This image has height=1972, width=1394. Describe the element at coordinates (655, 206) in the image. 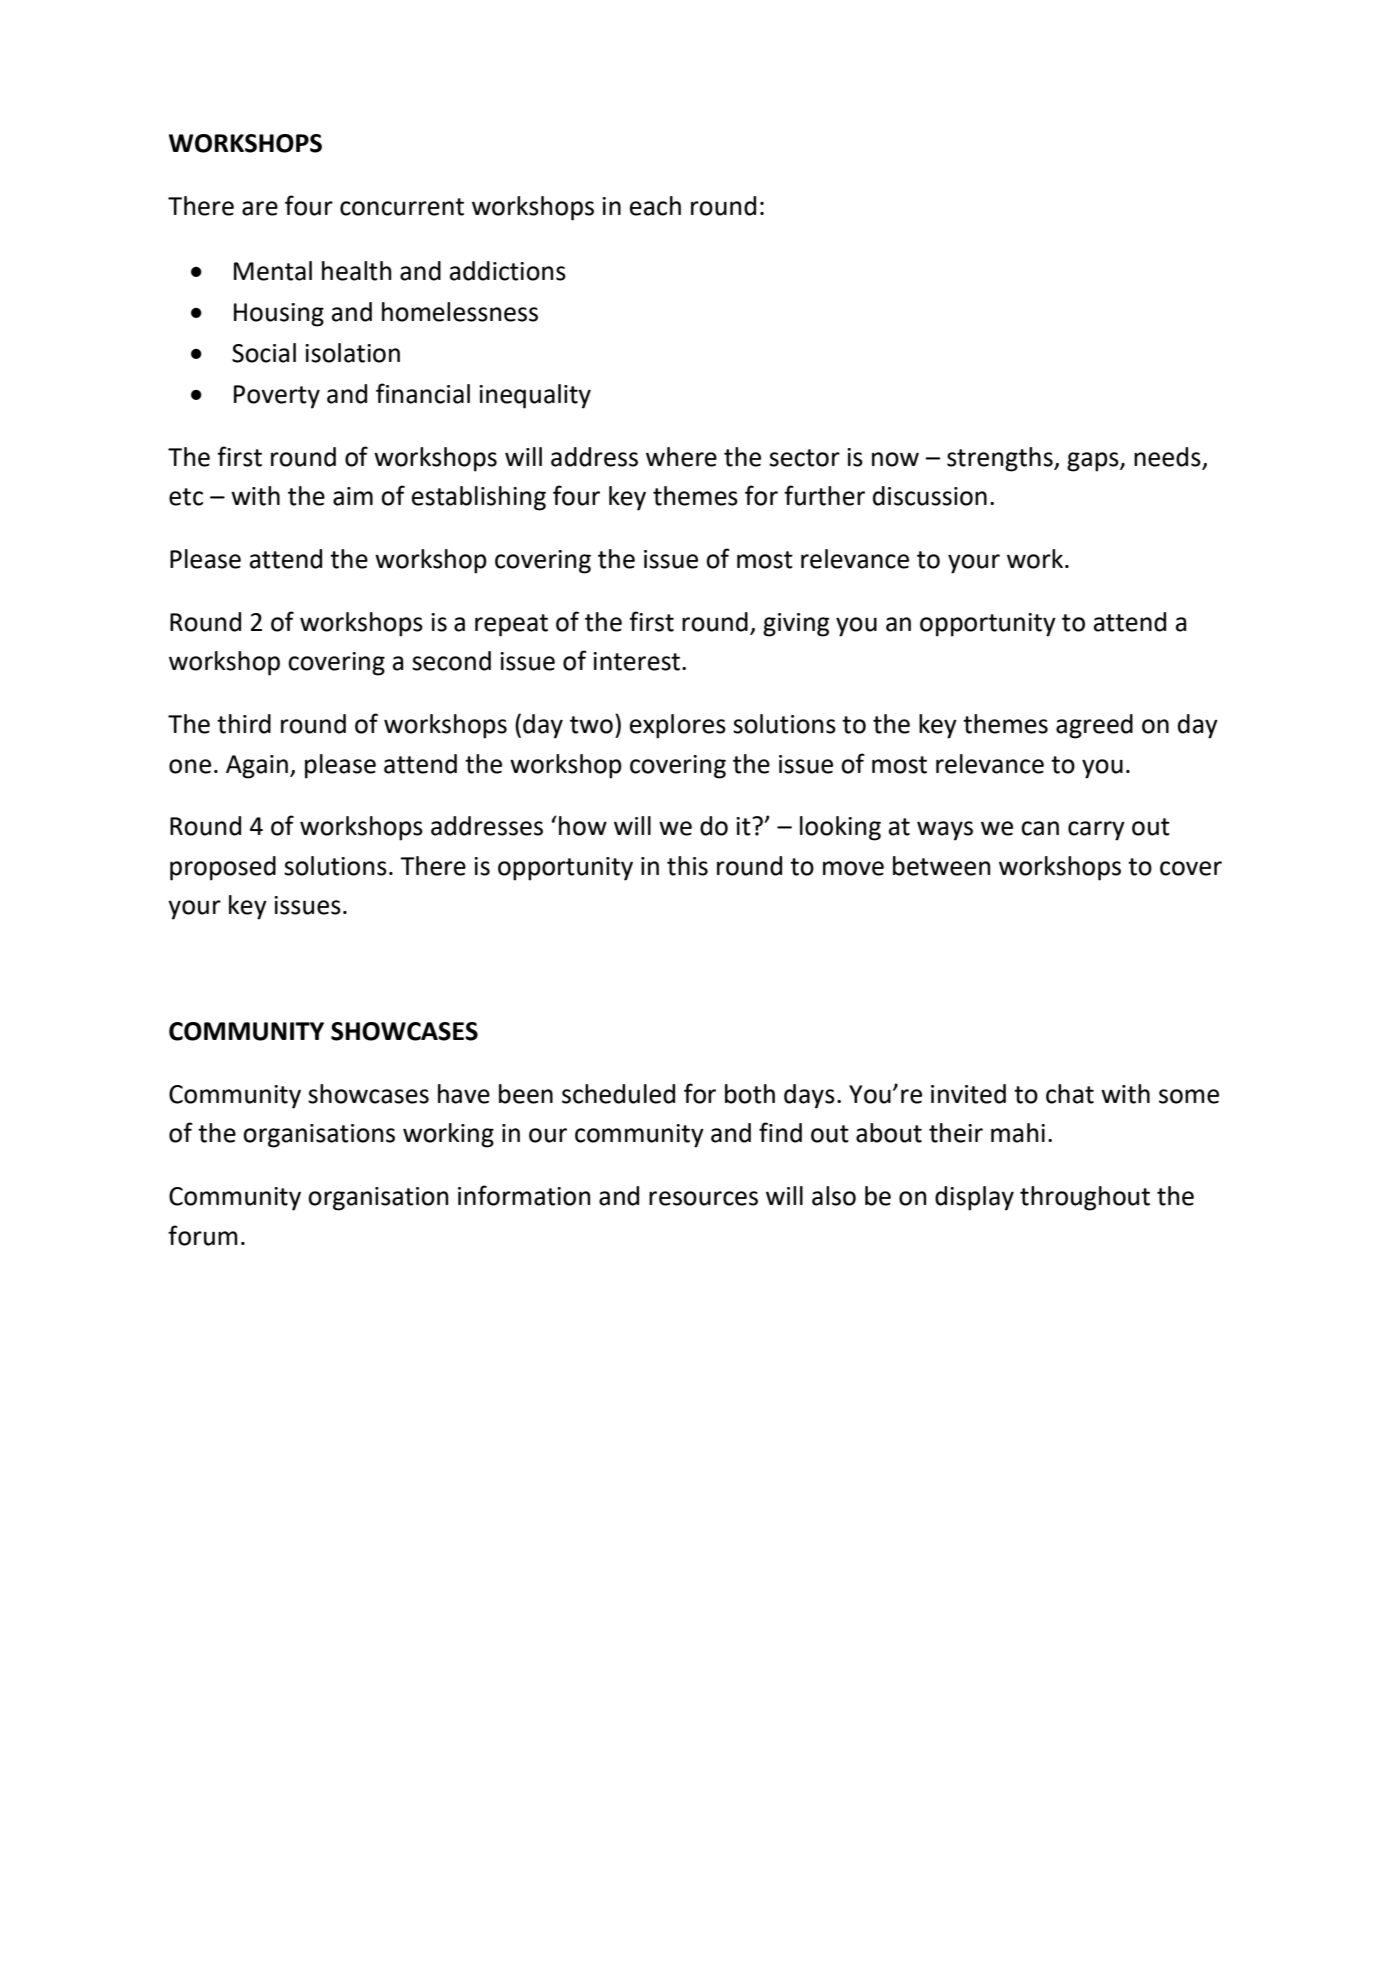

I see `each` at that location.
